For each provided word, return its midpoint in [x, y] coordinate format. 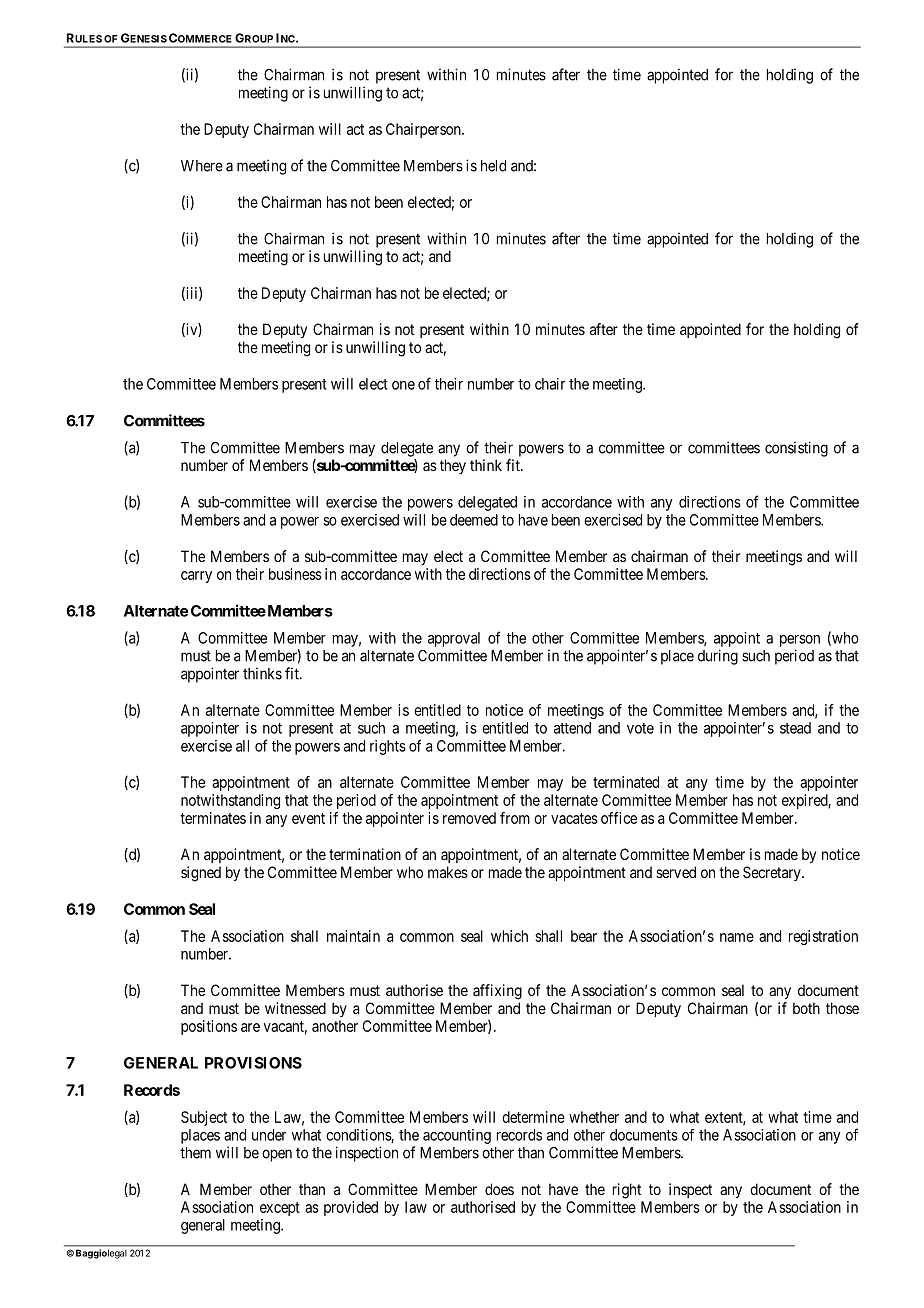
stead [795, 728]
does [499, 1189]
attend [572, 728]
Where [202, 166]
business [295, 574]
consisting [796, 449]
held [493, 166]
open [277, 1155]
